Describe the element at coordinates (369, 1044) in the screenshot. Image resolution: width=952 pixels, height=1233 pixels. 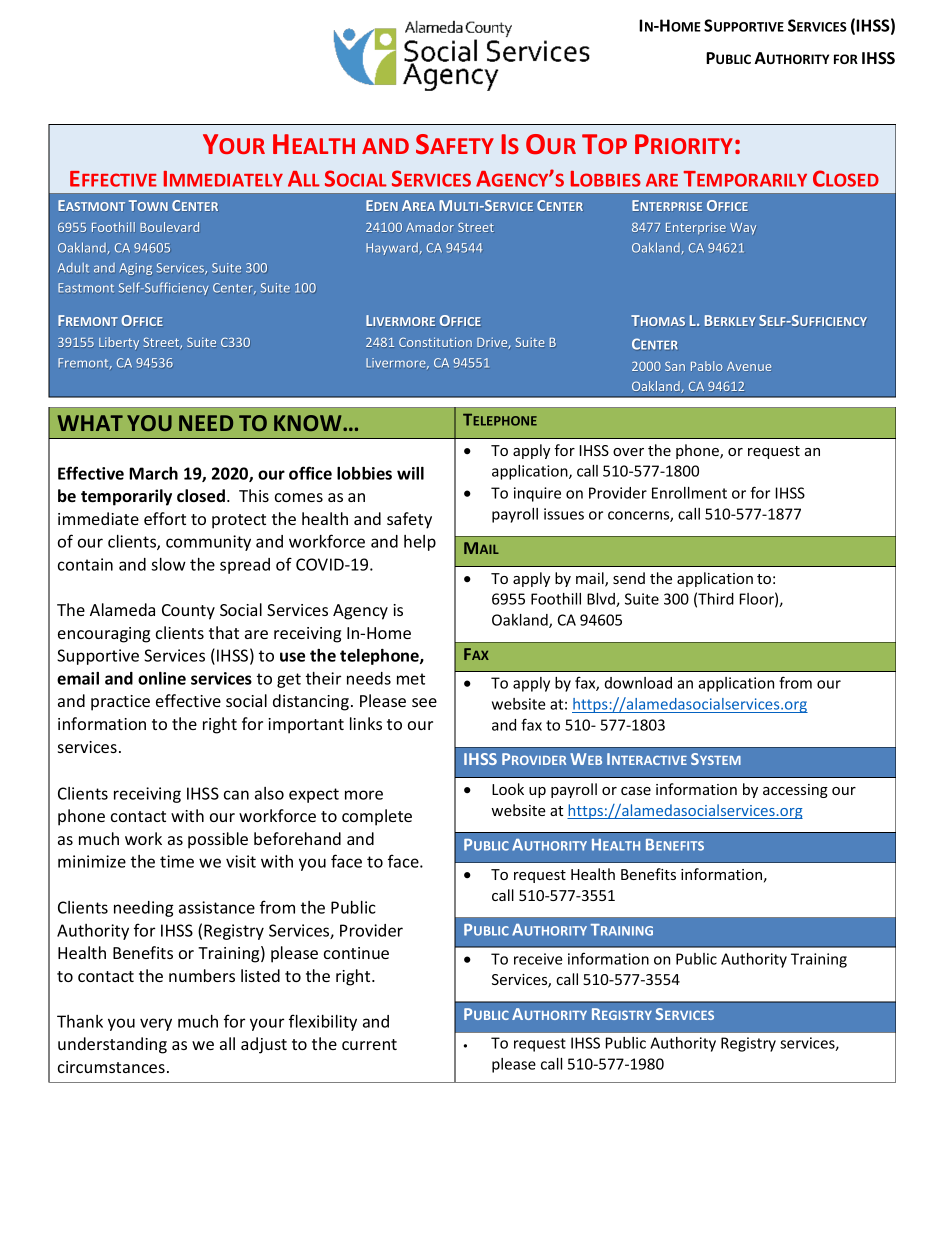
I see `current` at that location.
